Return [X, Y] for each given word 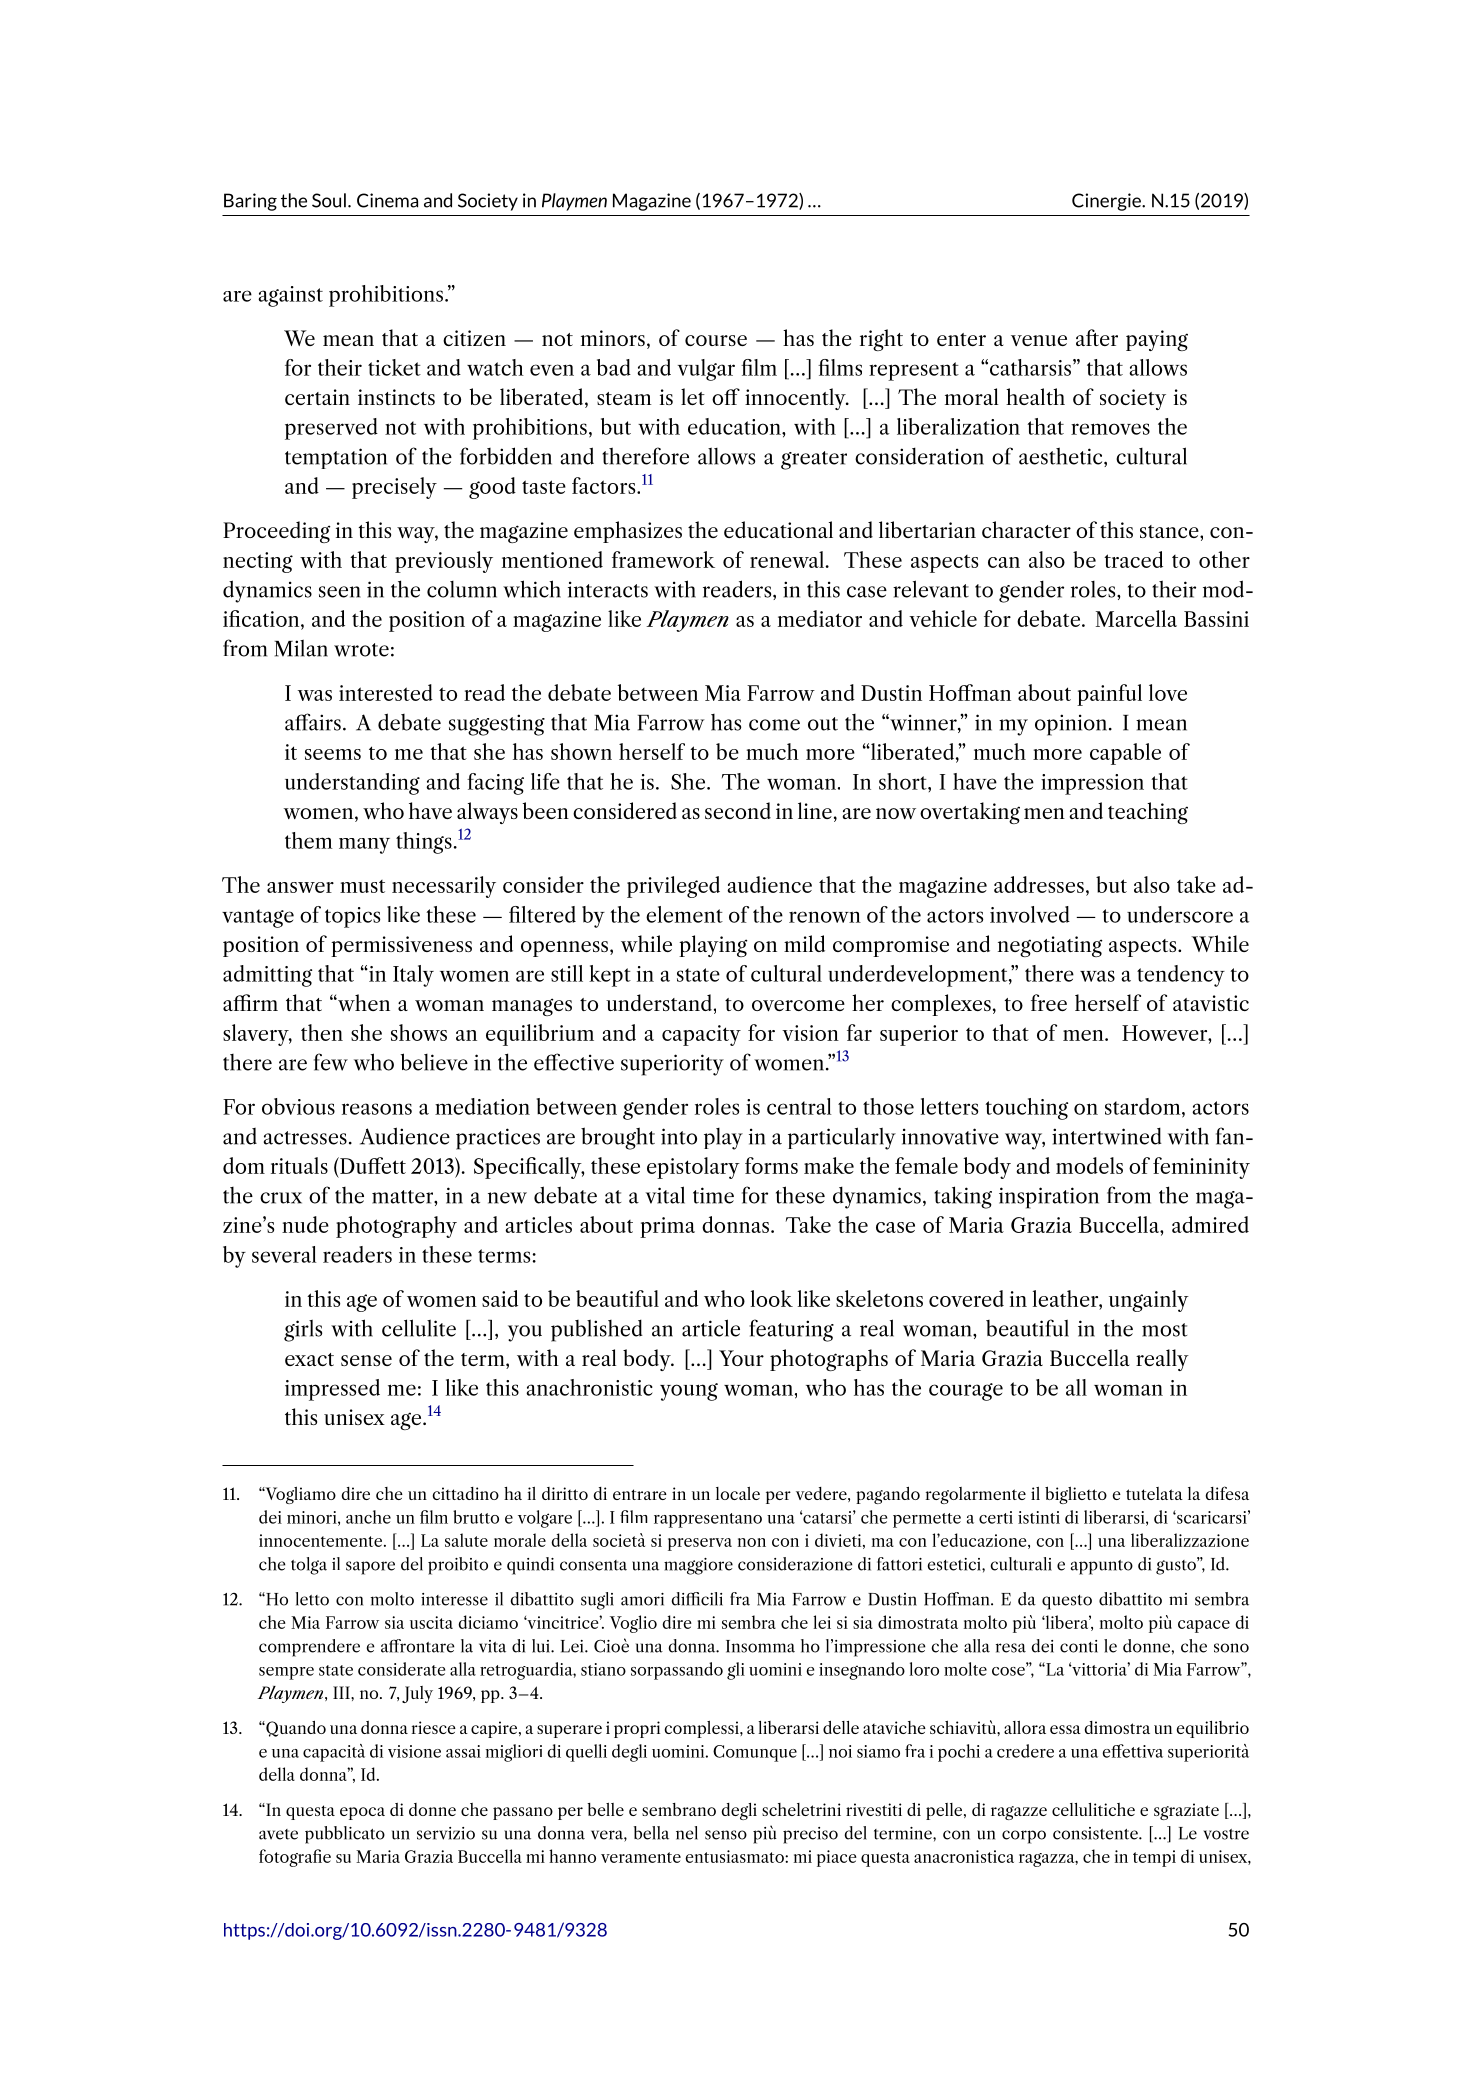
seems [333, 754]
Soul [329, 200]
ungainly [1149, 1301]
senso [726, 1835]
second [738, 810]
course [716, 340]
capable [1125, 754]
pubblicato [345, 1835]
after [1097, 337]
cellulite [419, 1328]
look [772, 1298]
